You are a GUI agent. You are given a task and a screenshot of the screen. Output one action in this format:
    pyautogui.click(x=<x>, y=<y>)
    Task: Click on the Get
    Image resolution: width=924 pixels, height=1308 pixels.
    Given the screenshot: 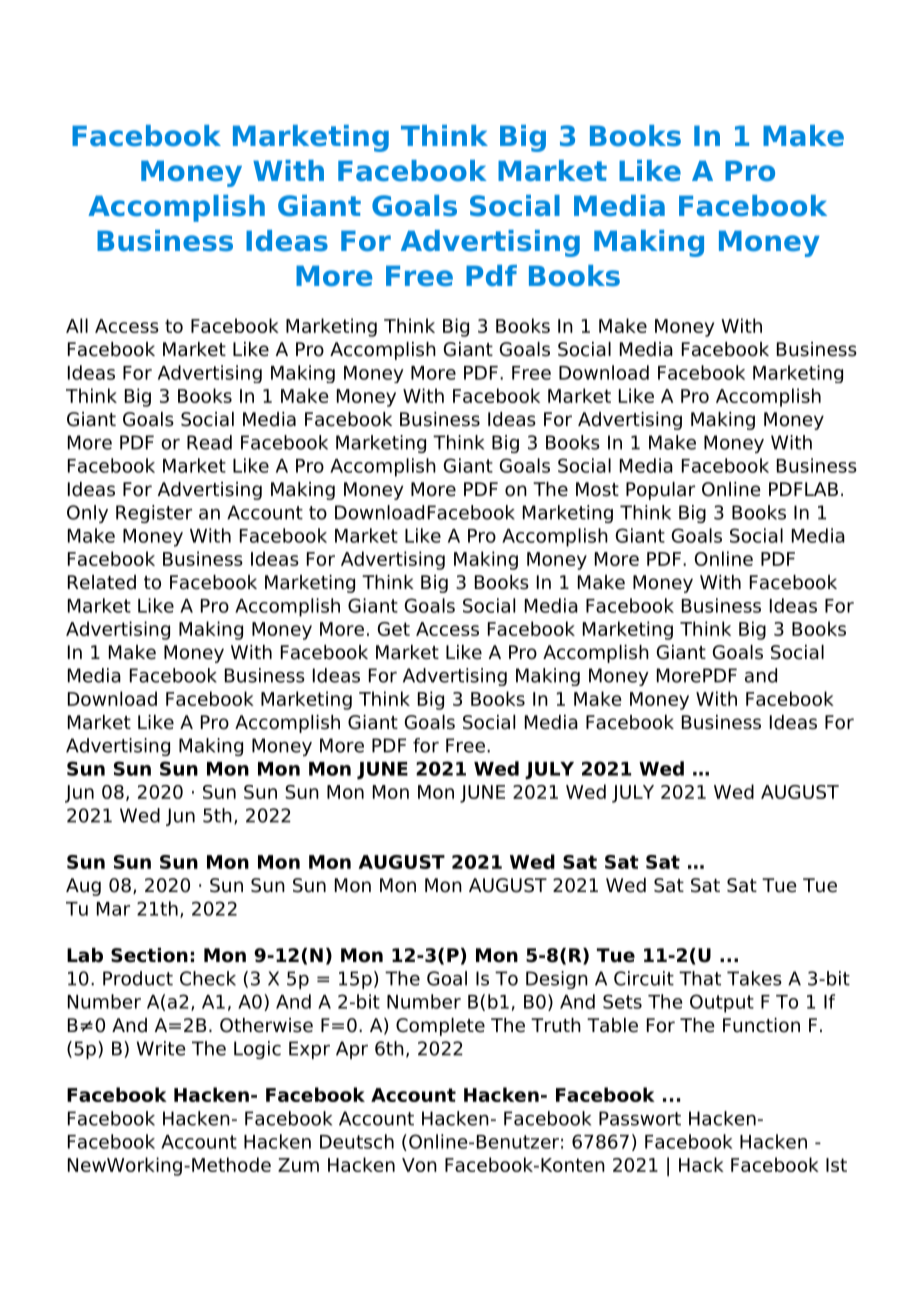 What is the action you would take?
    pyautogui.click(x=394, y=629)
